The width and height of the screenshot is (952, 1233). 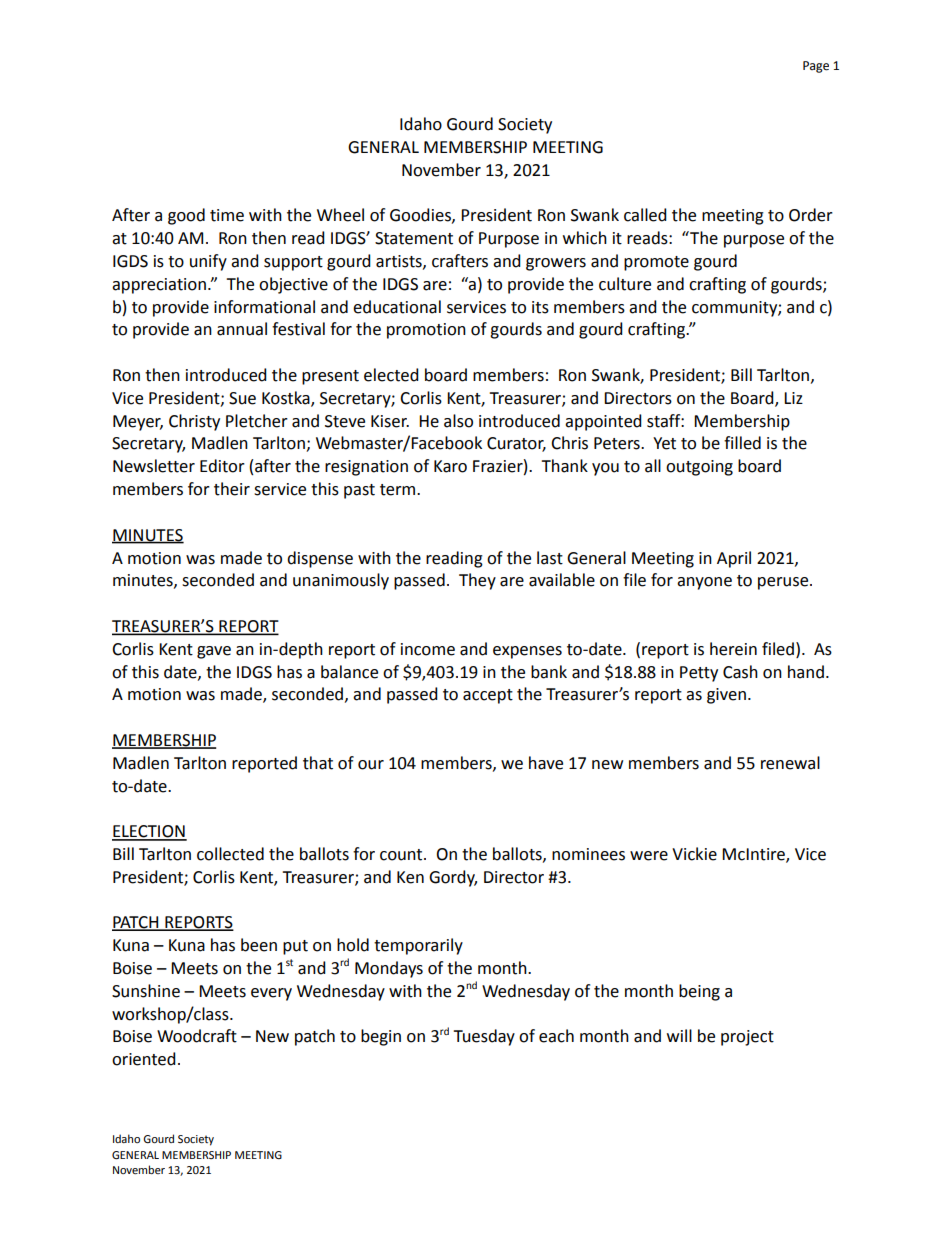 I want to click on Tuesday, so click(x=484, y=1037).
